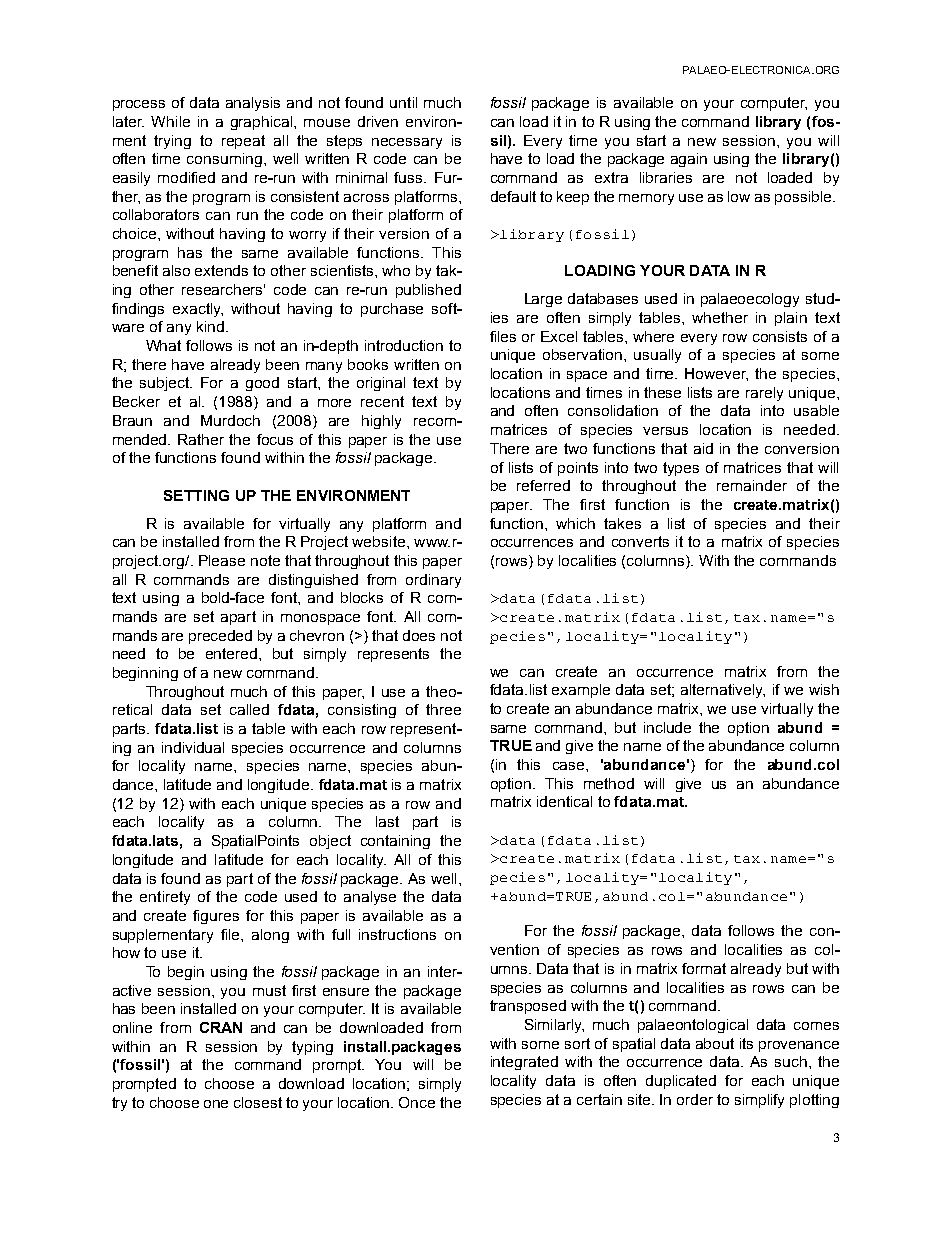  I want to click on Murdoch, so click(230, 420).
